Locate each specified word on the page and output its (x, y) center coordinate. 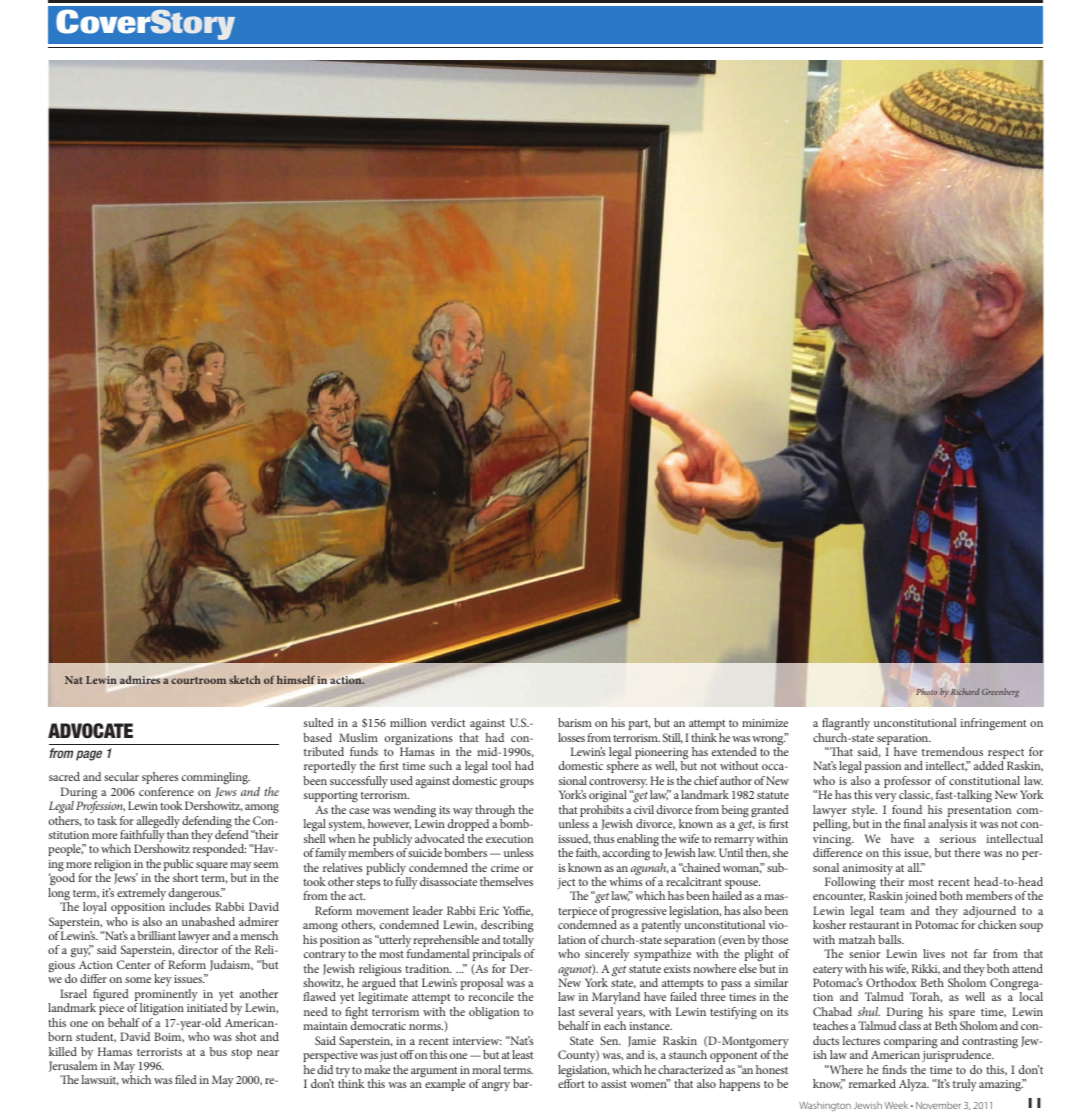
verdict (448, 722)
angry (496, 1087)
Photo (926, 691)
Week (896, 1105)
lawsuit (100, 1080)
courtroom (198, 680)
